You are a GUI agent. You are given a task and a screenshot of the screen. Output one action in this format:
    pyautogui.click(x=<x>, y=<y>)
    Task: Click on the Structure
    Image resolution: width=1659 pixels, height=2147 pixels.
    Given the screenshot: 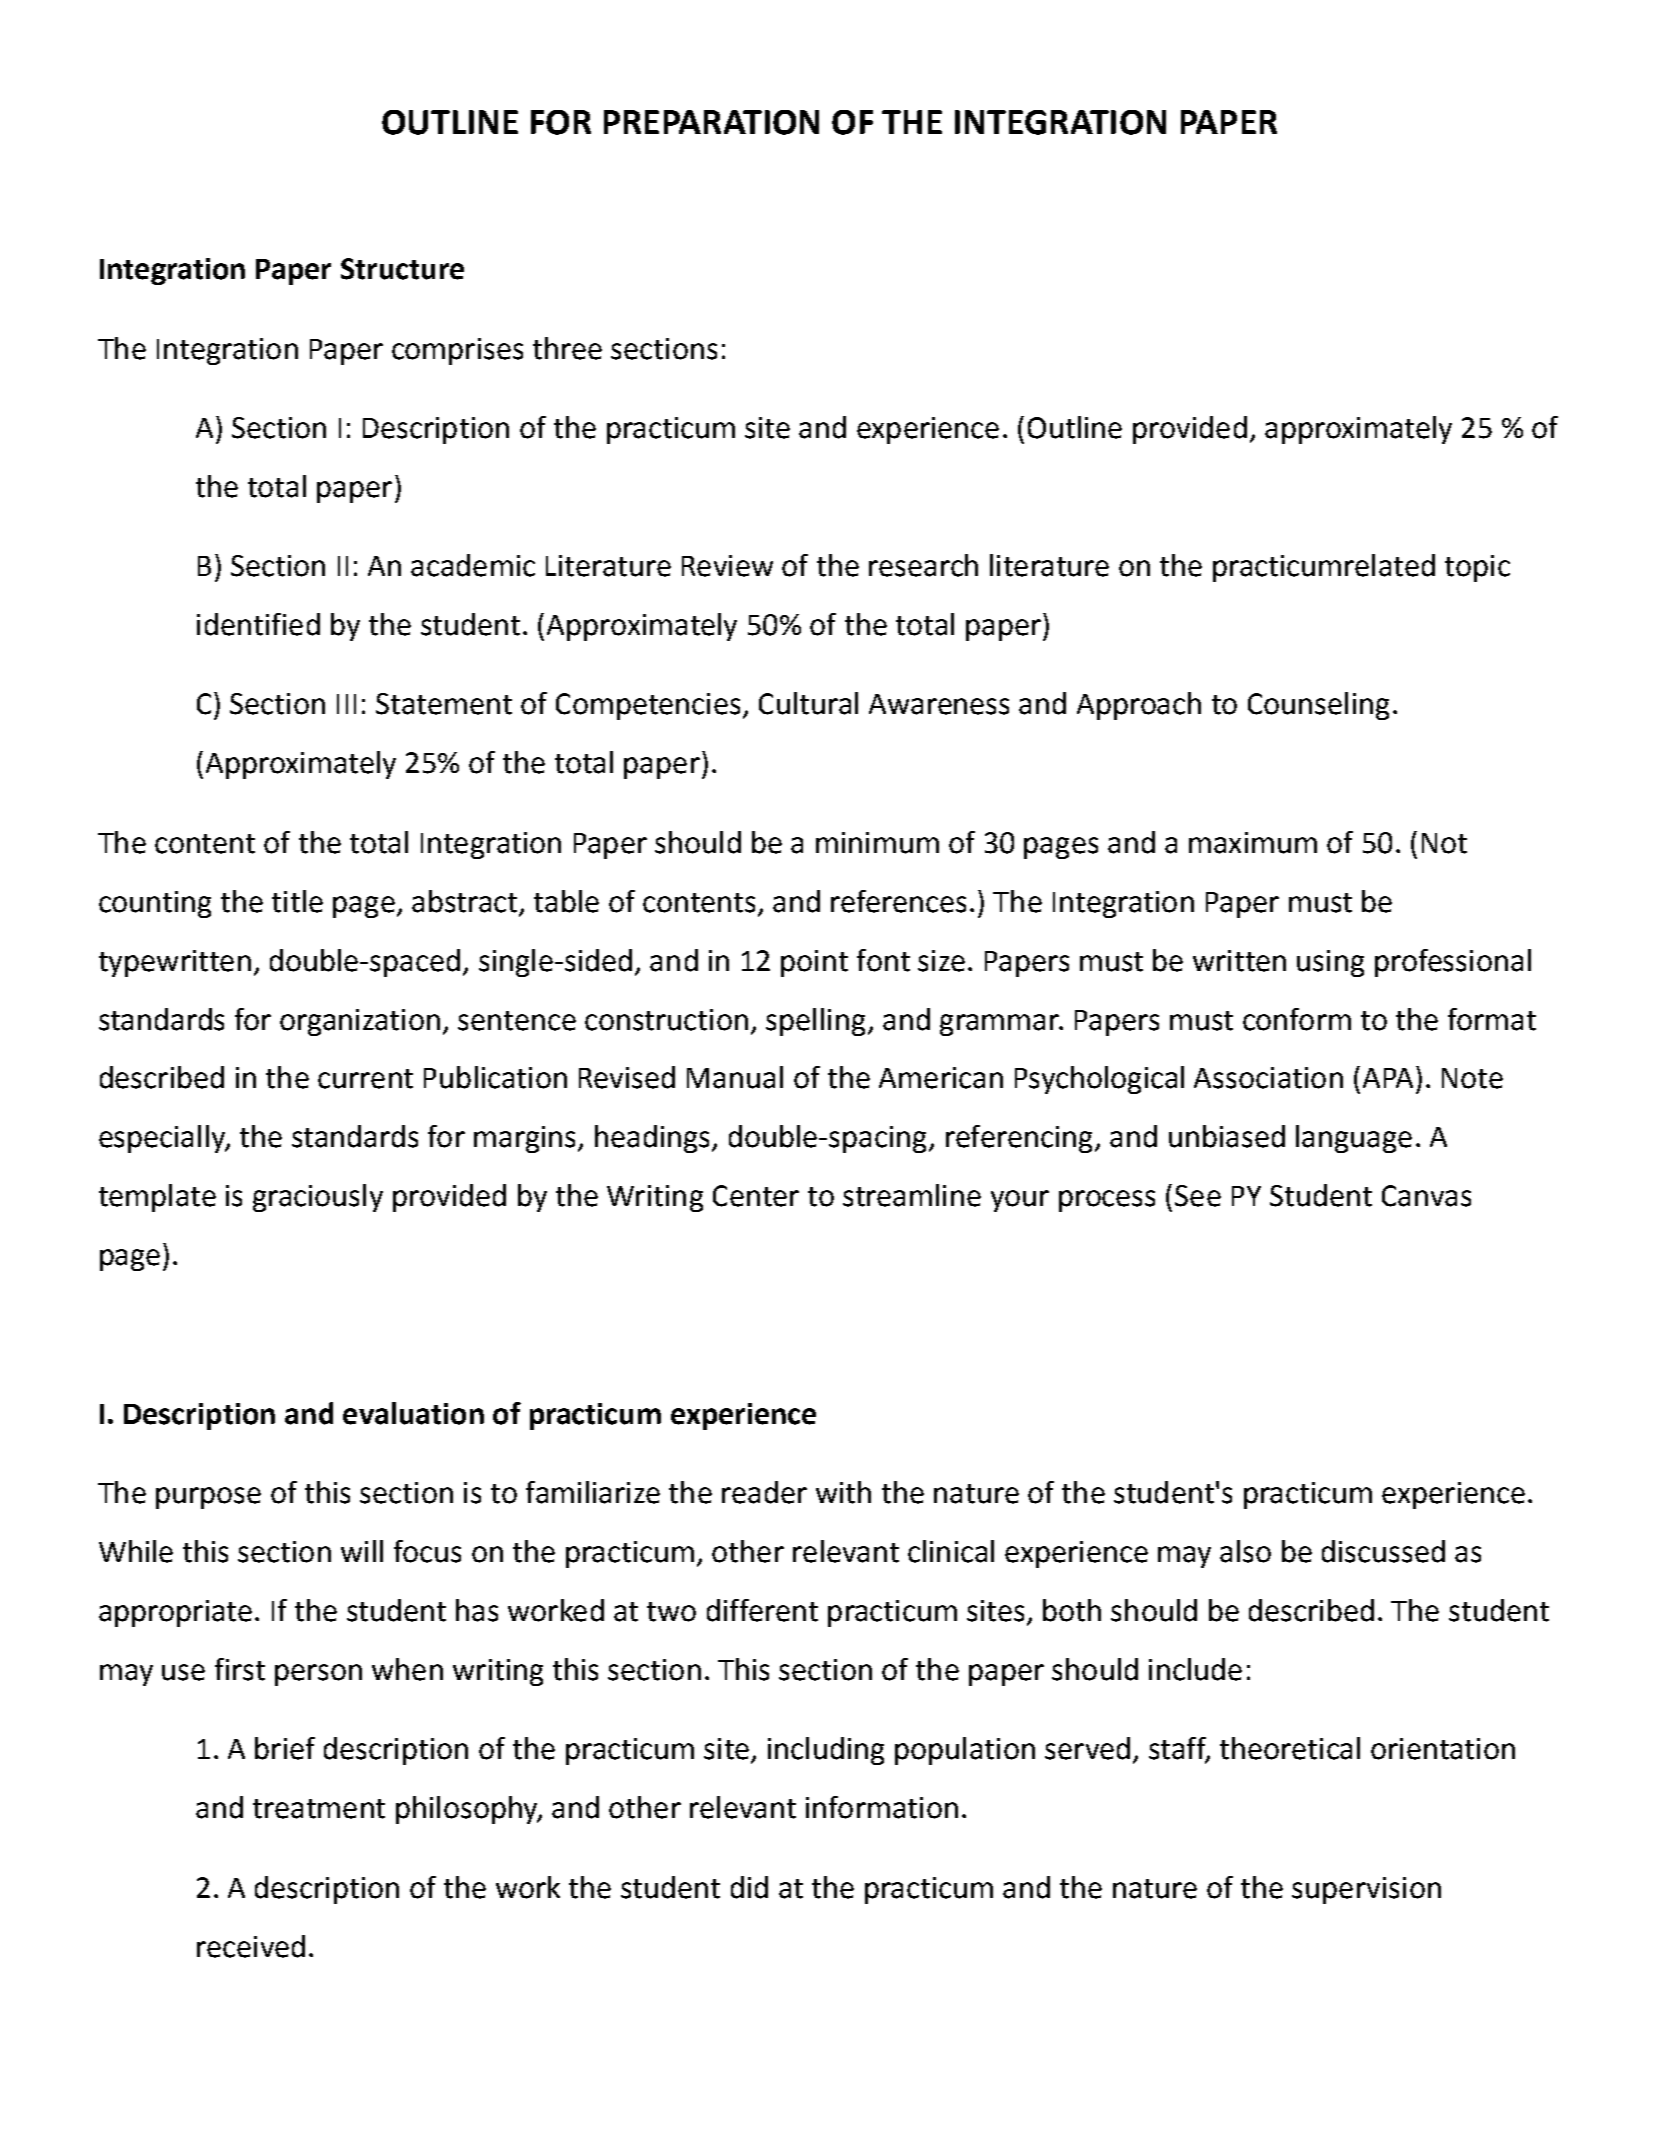 What is the action you would take?
    pyautogui.click(x=402, y=269)
